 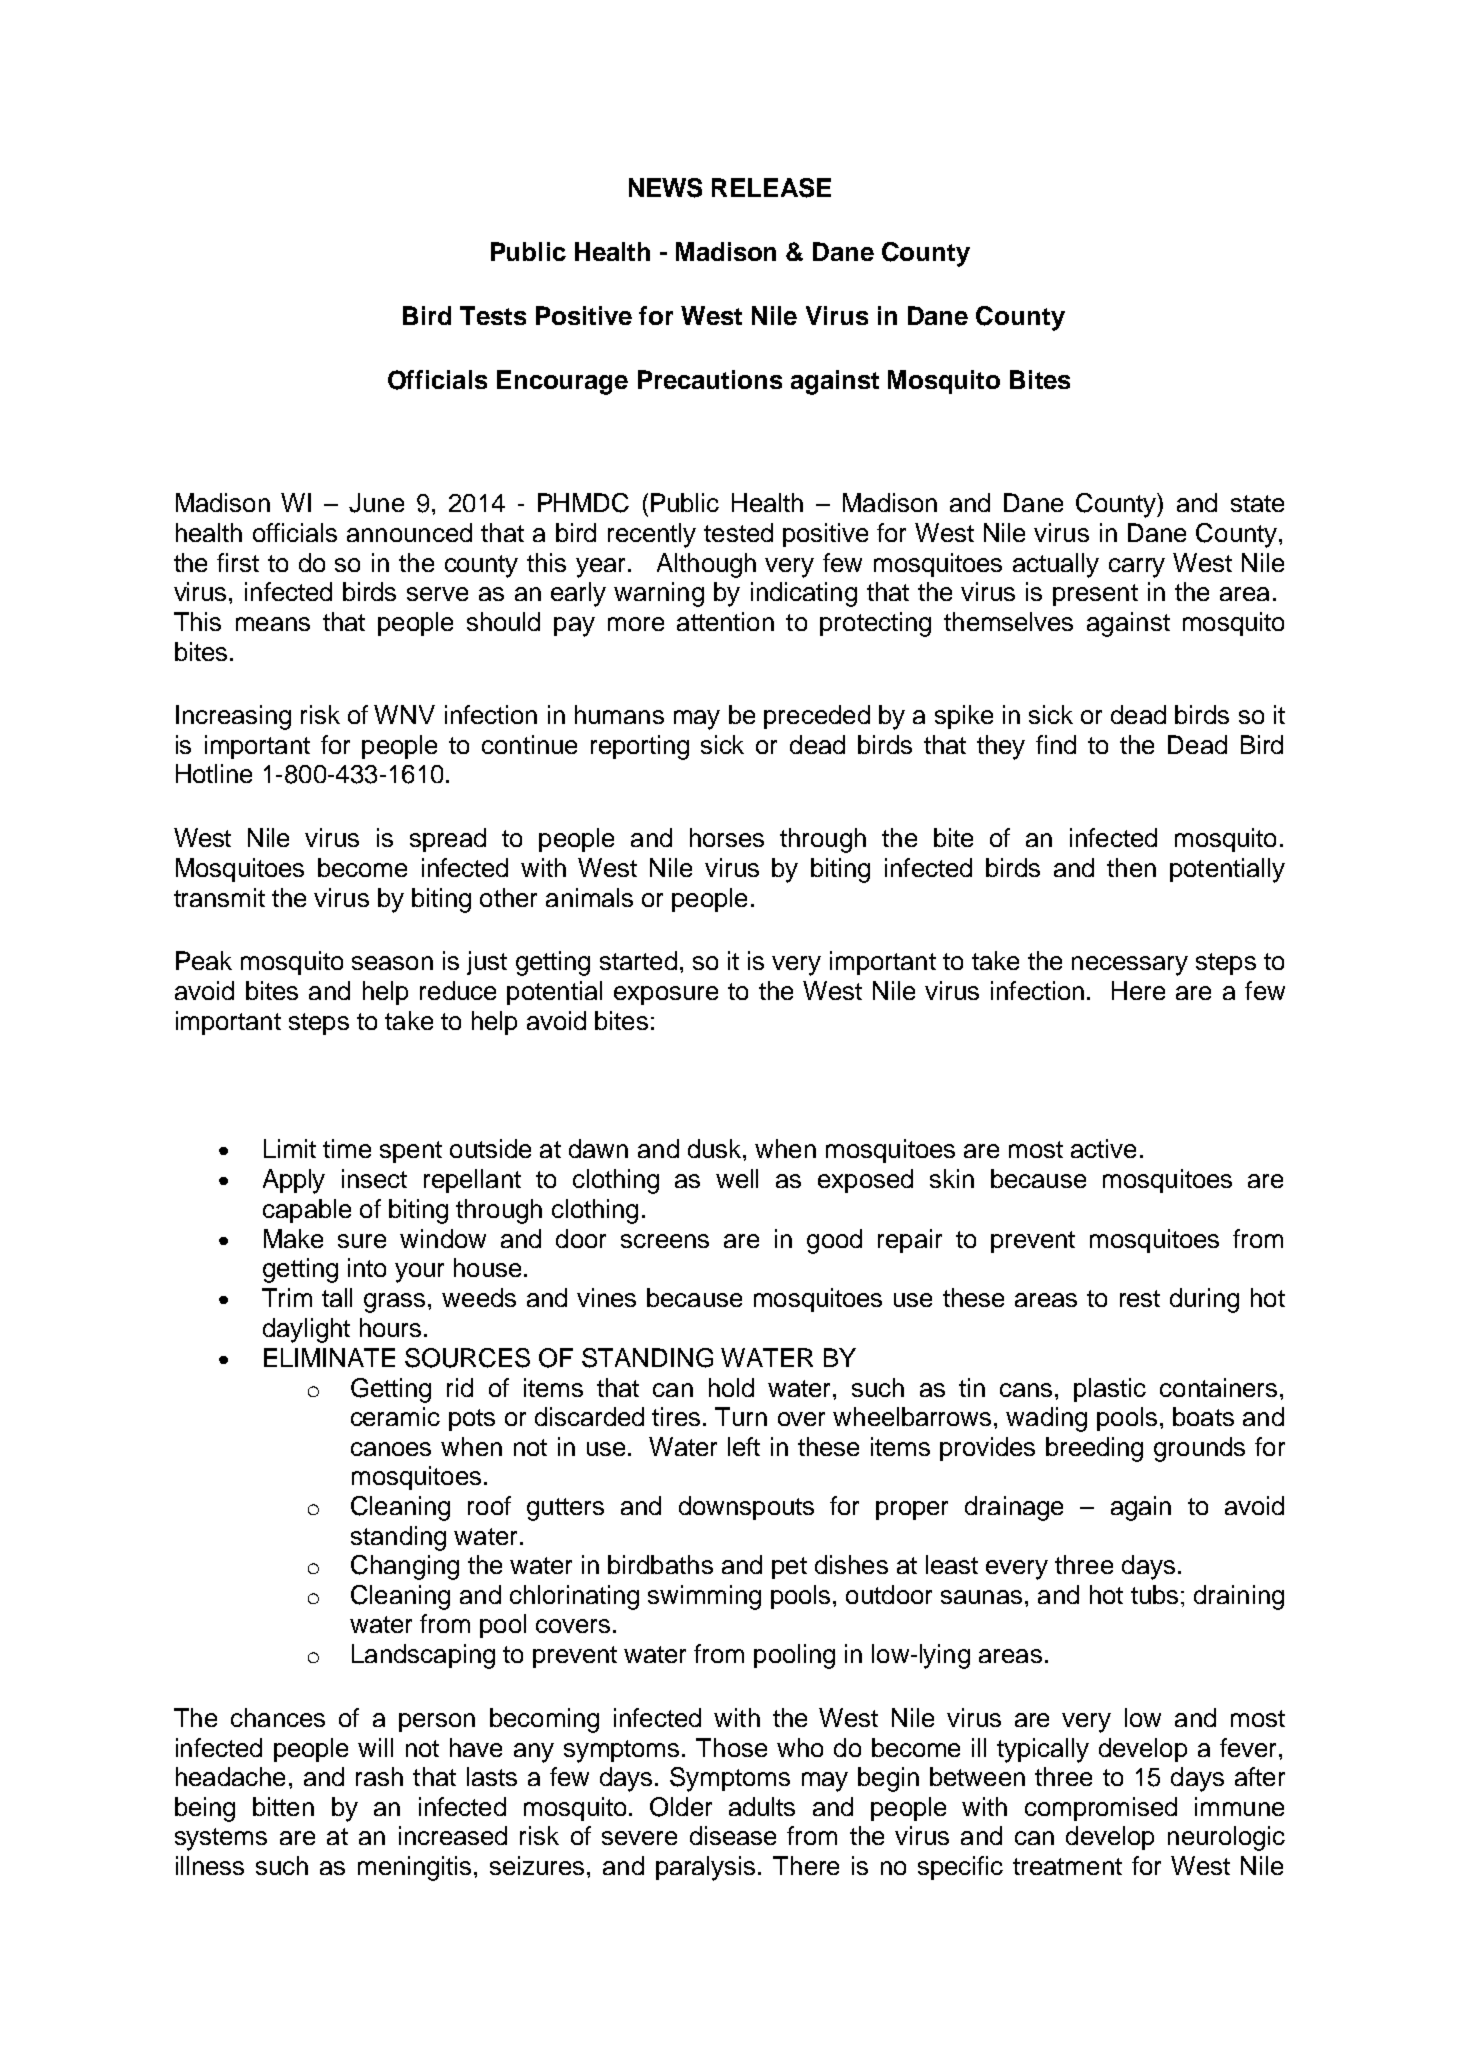 I want to click on rest, so click(x=1140, y=1298).
